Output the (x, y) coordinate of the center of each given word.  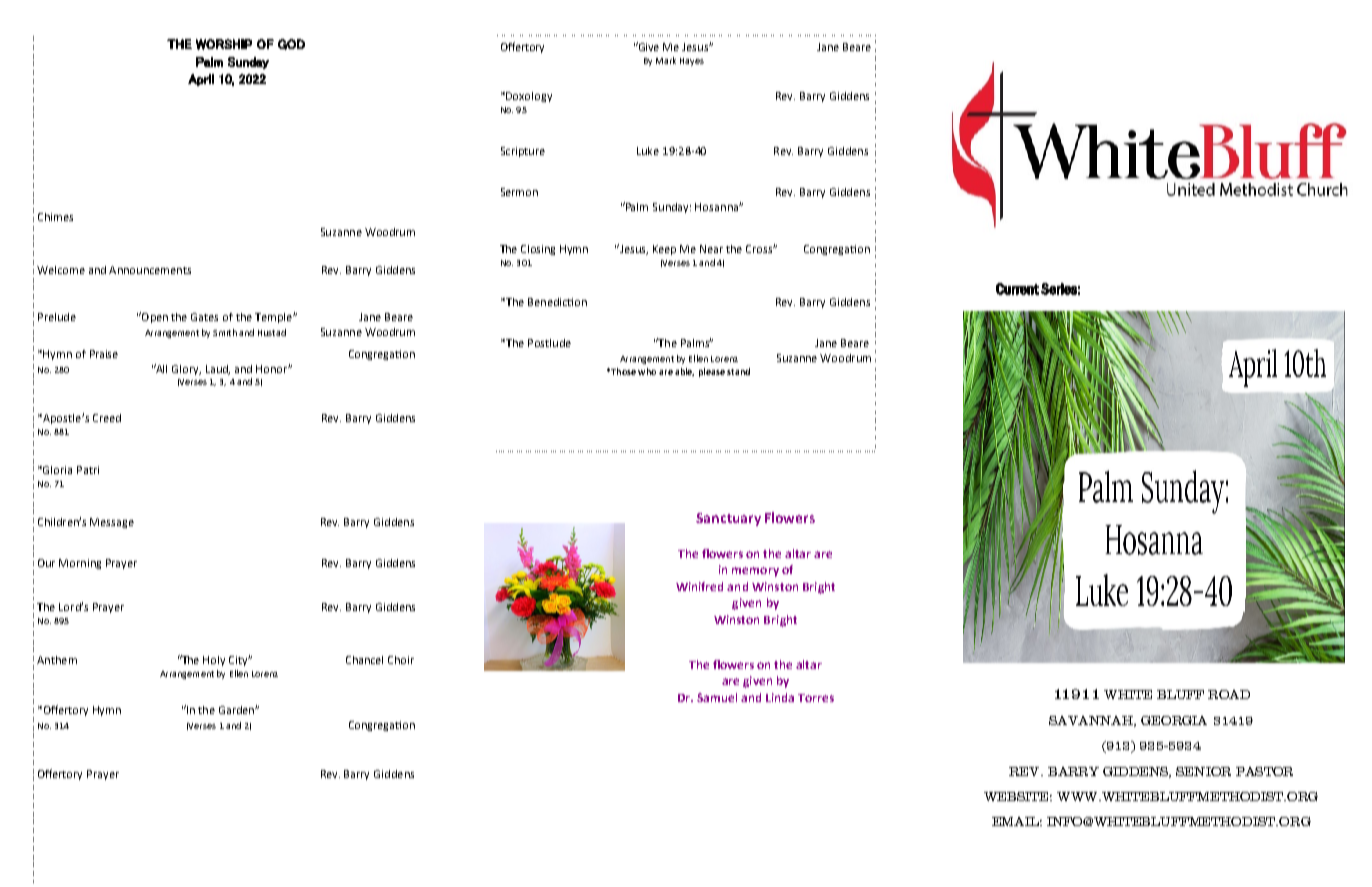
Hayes (692, 62)
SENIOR (1203, 771)
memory (755, 572)
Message (112, 523)
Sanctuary (728, 519)
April (201, 80)
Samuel (717, 697)
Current (1017, 289)
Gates (204, 317)
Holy (214, 661)
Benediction (557, 302)
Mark (666, 60)
